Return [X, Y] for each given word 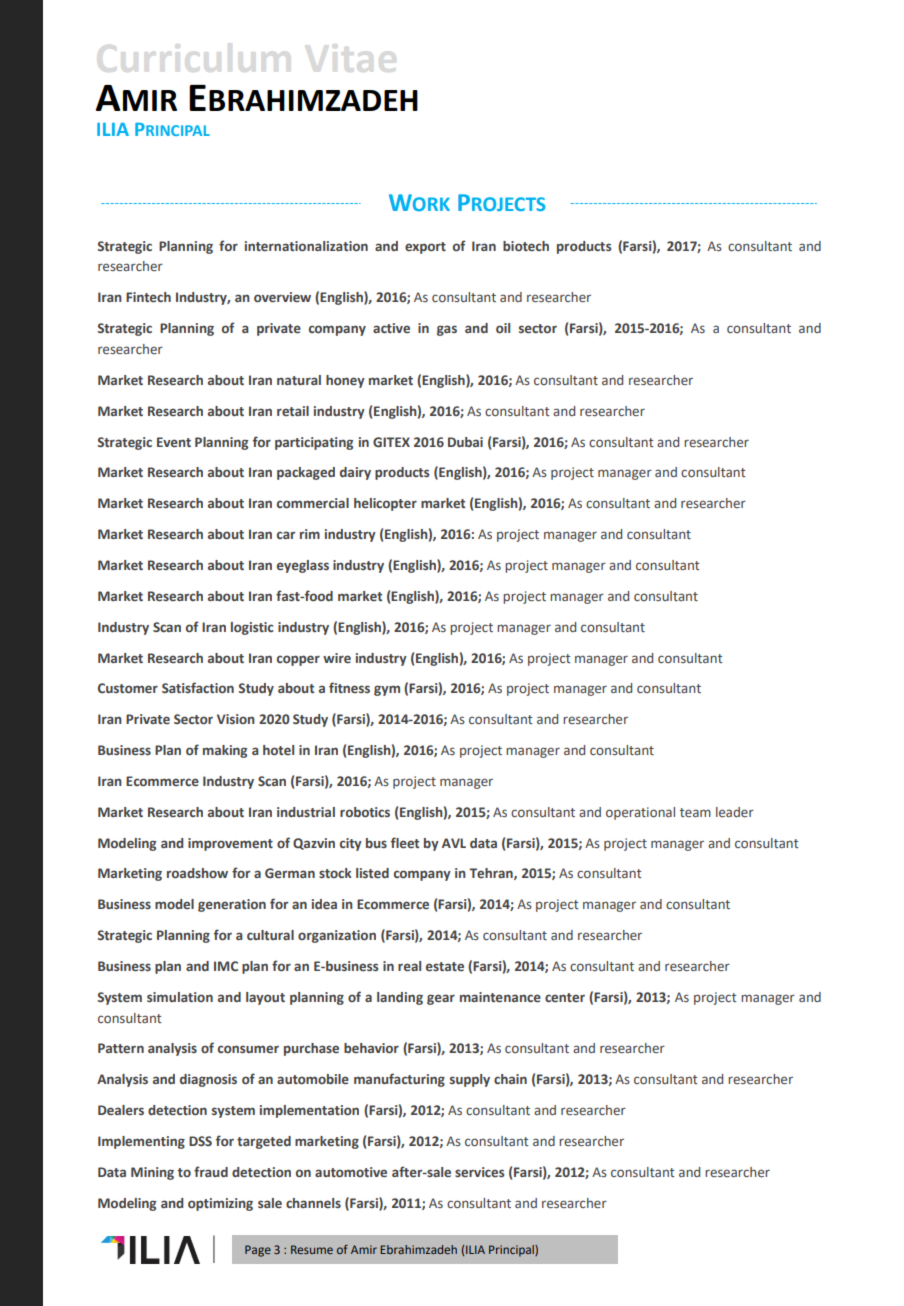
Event [174, 442]
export [425, 248]
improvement [230, 844]
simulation [180, 997]
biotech [526, 246]
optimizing [220, 1204]
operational [640, 813]
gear [441, 999]
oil [503, 328]
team [695, 812]
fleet [405, 842]
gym [387, 690]
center [565, 997]
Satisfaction [198, 687]
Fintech [148, 297]
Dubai [465, 442]
